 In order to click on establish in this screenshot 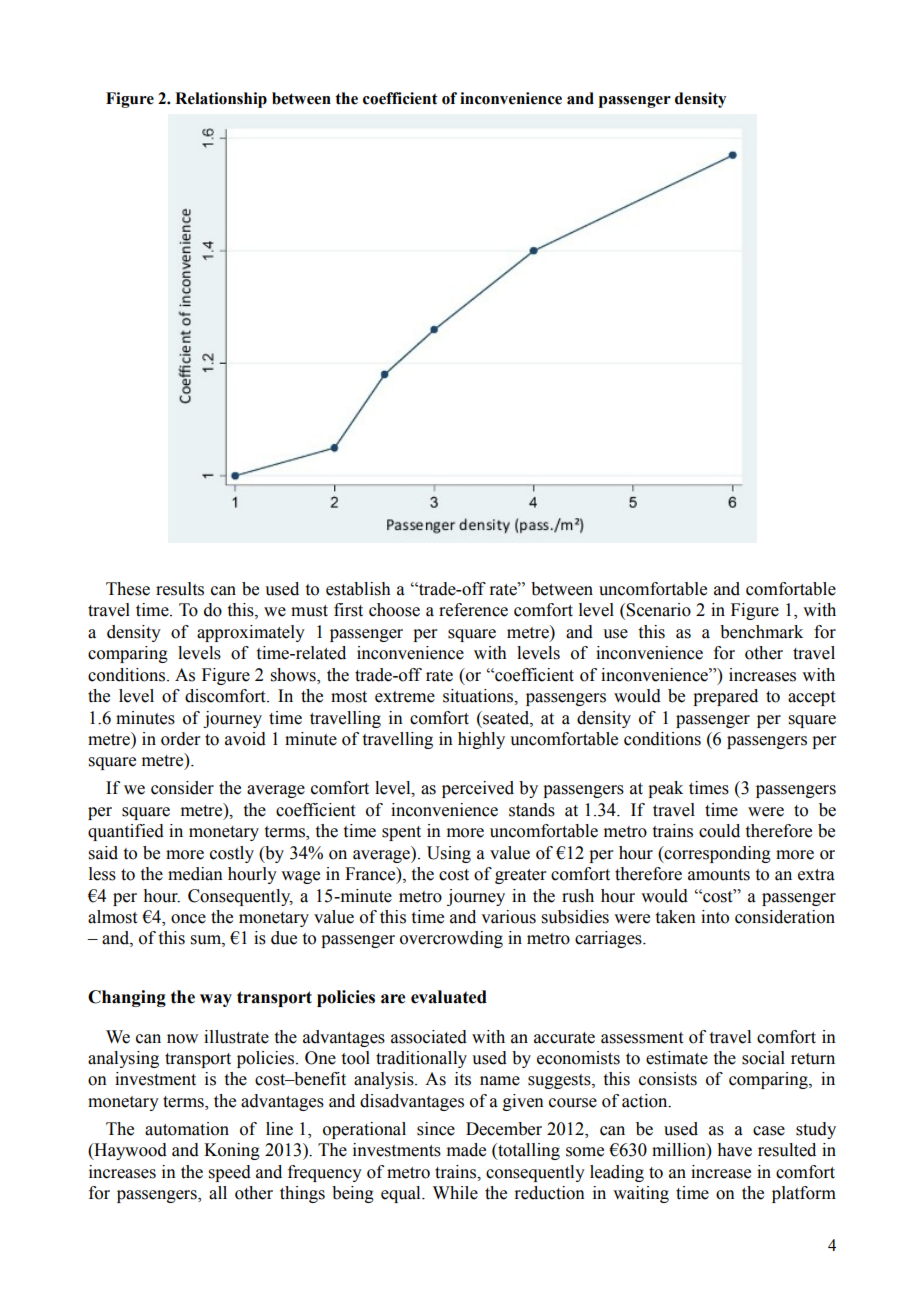, I will do `click(358, 589)`.
